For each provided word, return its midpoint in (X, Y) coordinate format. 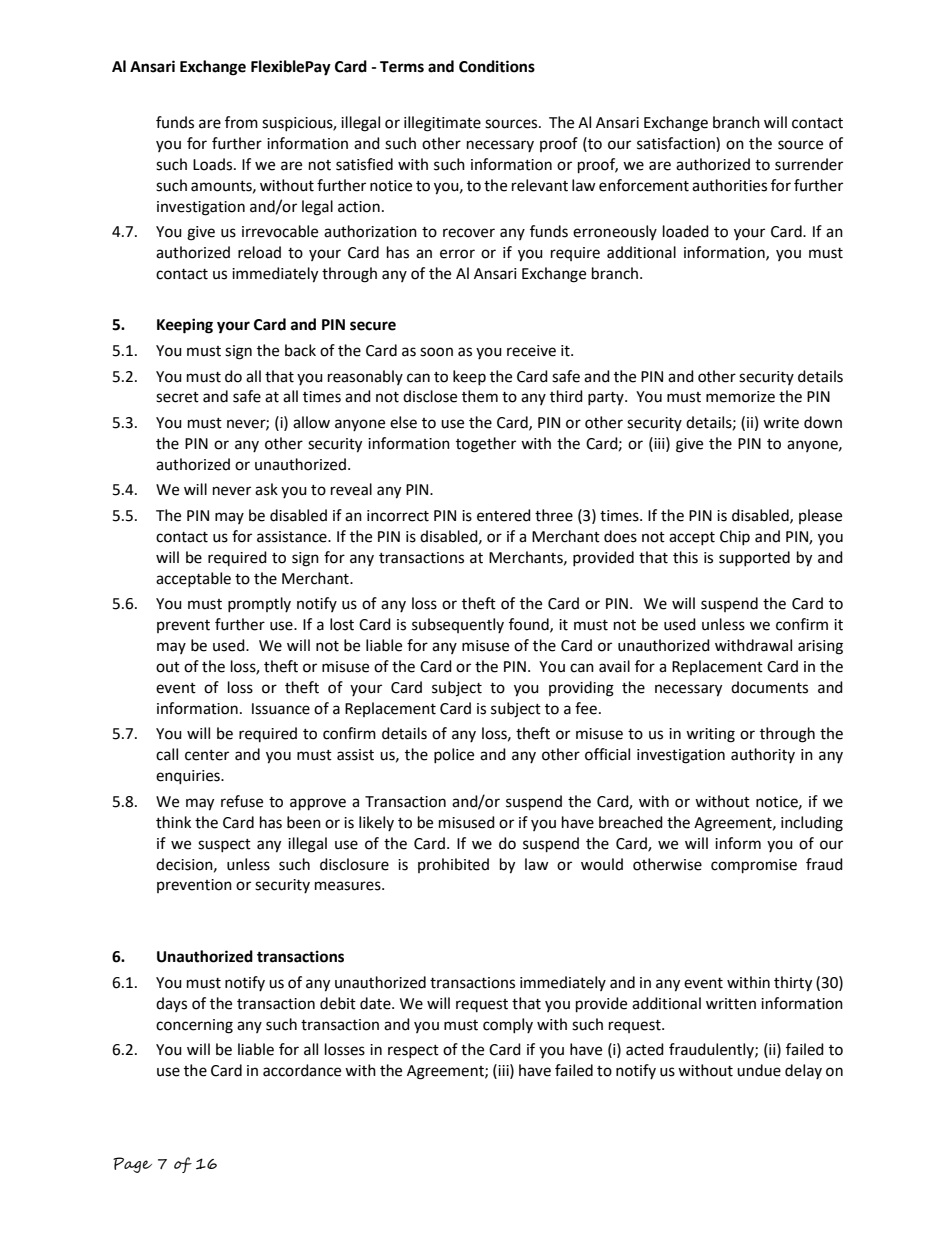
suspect (224, 845)
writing (710, 735)
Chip (735, 537)
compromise (754, 866)
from (241, 122)
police (454, 755)
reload (259, 252)
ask (266, 489)
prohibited (453, 865)
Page (132, 1165)
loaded (686, 231)
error (457, 254)
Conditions (497, 66)
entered (504, 515)
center (207, 755)
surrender (809, 164)
